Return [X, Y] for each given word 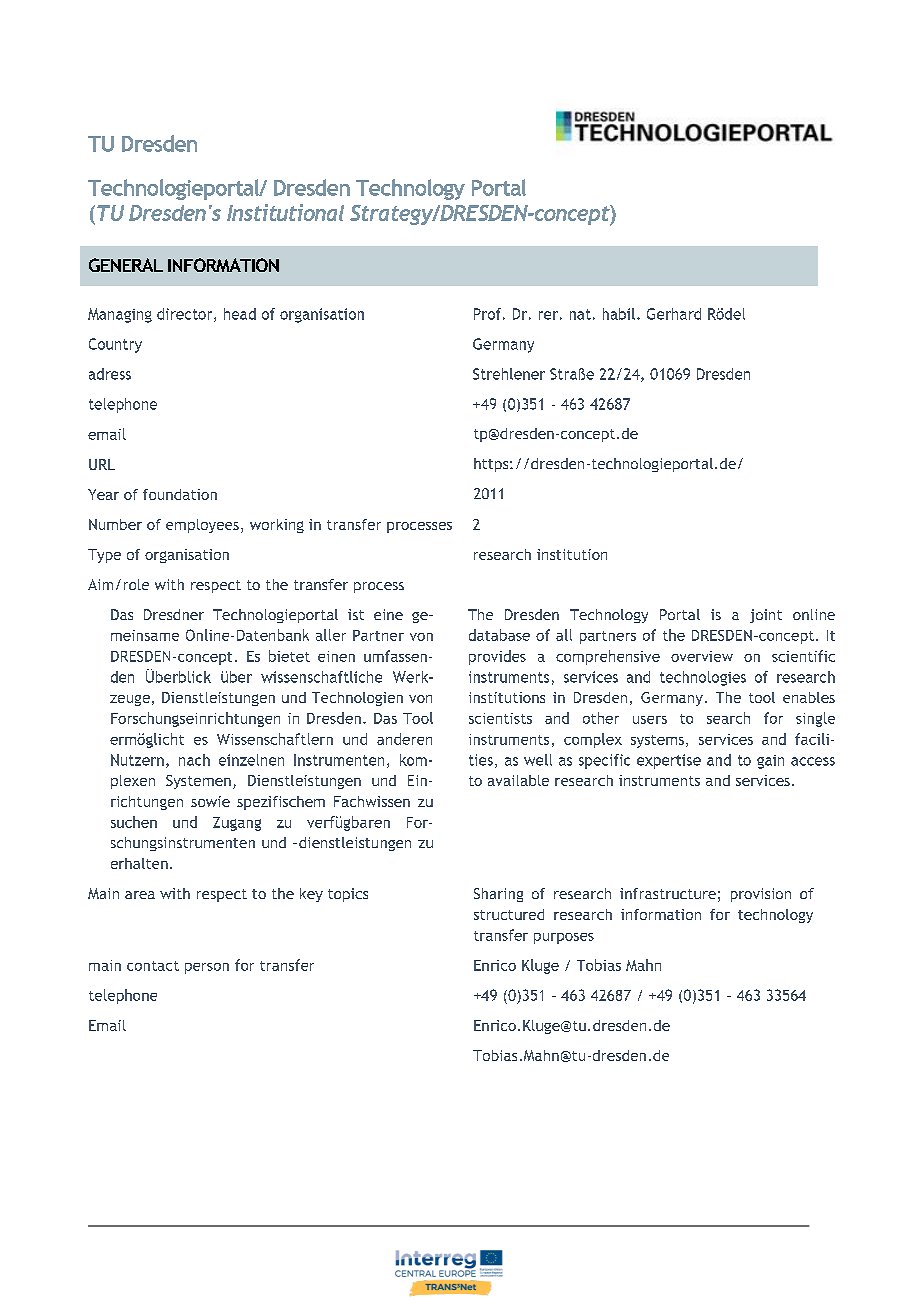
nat [580, 314]
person [207, 968]
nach [194, 760]
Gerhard [674, 314]
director [186, 315]
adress [110, 374]
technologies [703, 678]
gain [770, 762]
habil [619, 314]
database [499, 635]
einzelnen [251, 760]
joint [766, 616]
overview [702, 656]
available [518, 780]
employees [202, 526]
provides [497, 657]
